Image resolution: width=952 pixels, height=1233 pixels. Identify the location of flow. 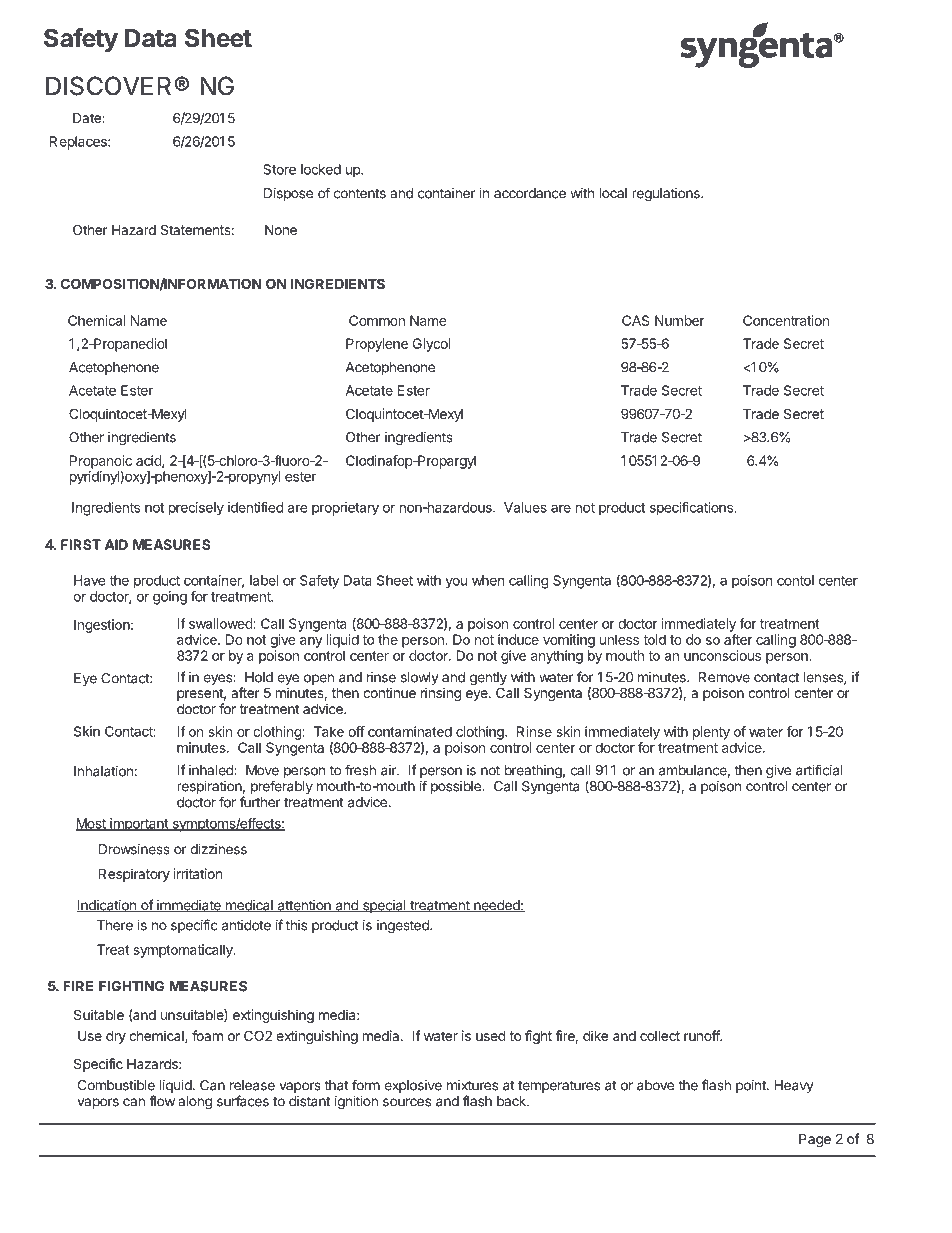
(162, 1101).
